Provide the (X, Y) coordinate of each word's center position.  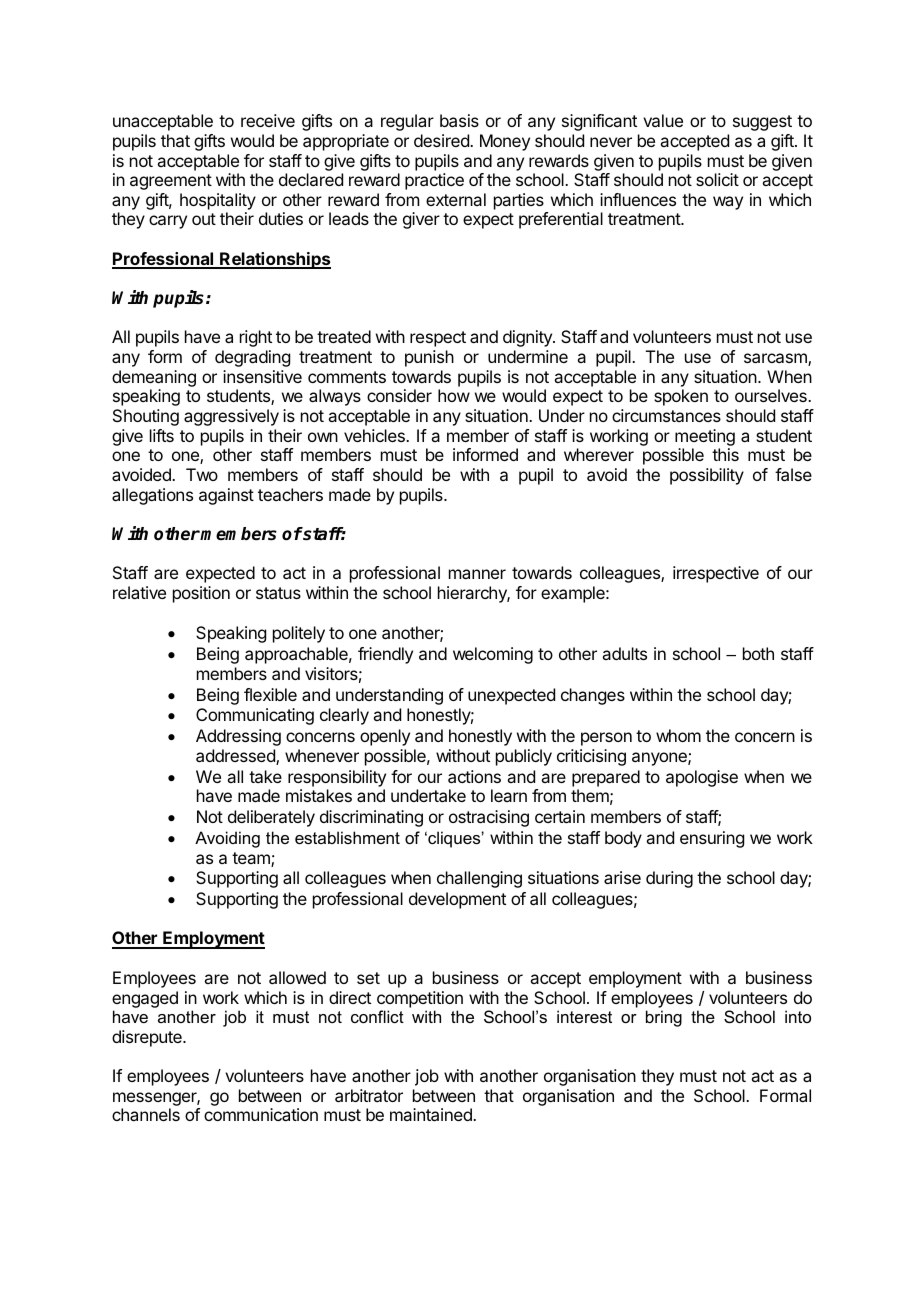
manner (477, 574)
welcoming (493, 655)
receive (268, 120)
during (669, 879)
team (252, 859)
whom (678, 735)
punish (429, 358)
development (457, 900)
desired (442, 140)
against (226, 496)
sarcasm (776, 359)
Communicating (255, 716)
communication (261, 1114)
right (256, 338)
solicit (717, 179)
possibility (707, 476)
